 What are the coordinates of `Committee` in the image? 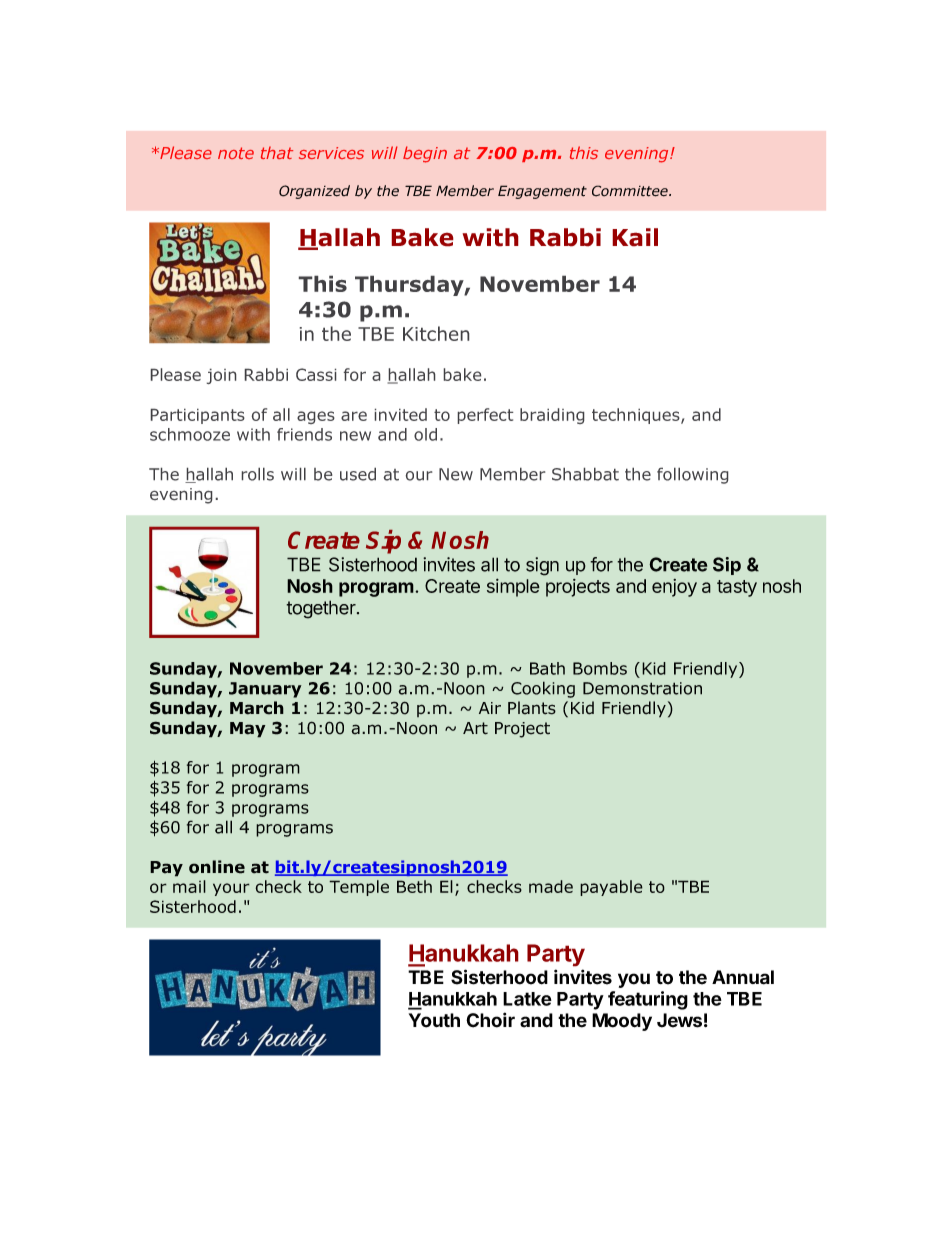 It's located at (631, 191).
